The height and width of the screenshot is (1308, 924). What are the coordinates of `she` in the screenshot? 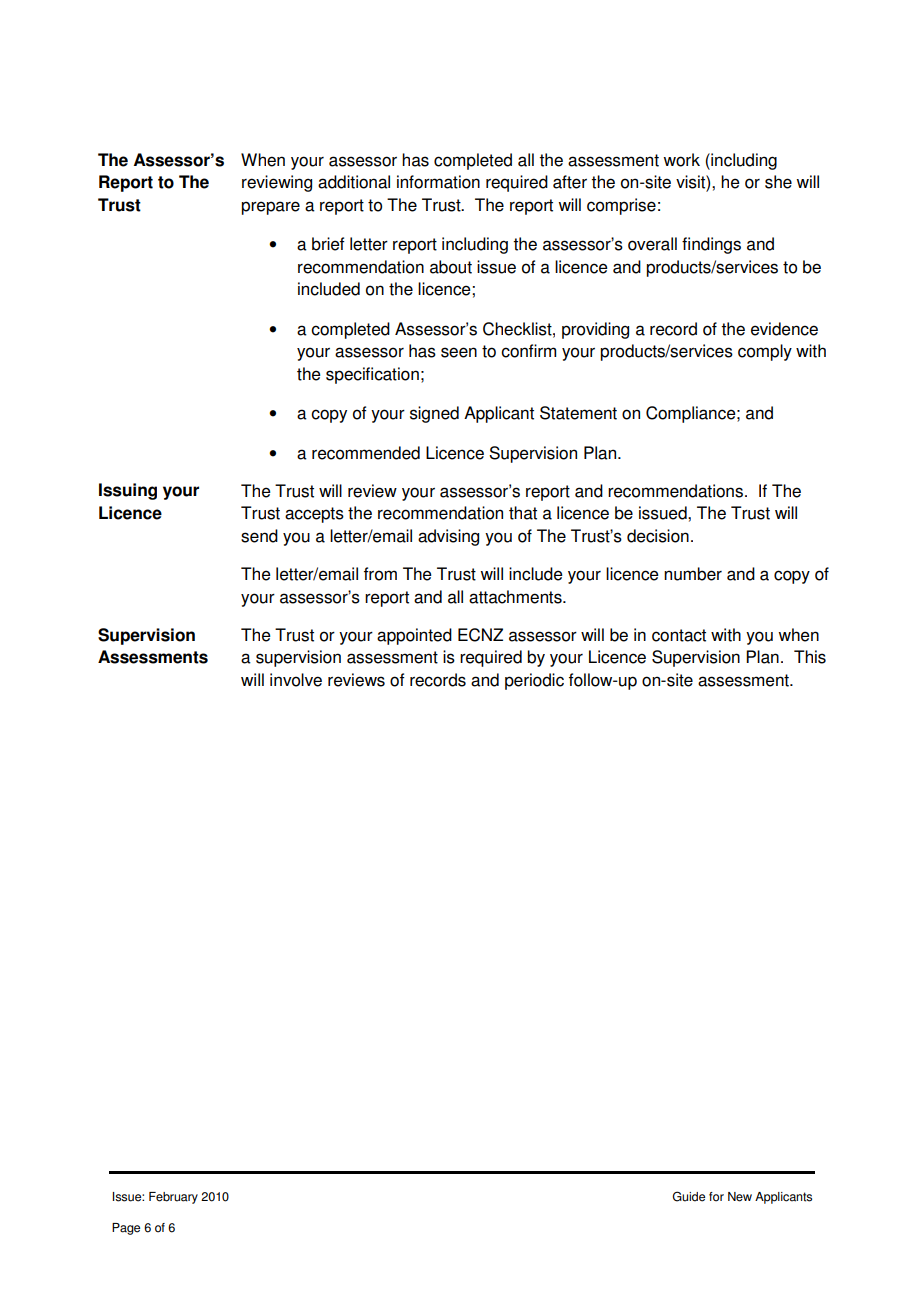 It's located at (778, 182).
